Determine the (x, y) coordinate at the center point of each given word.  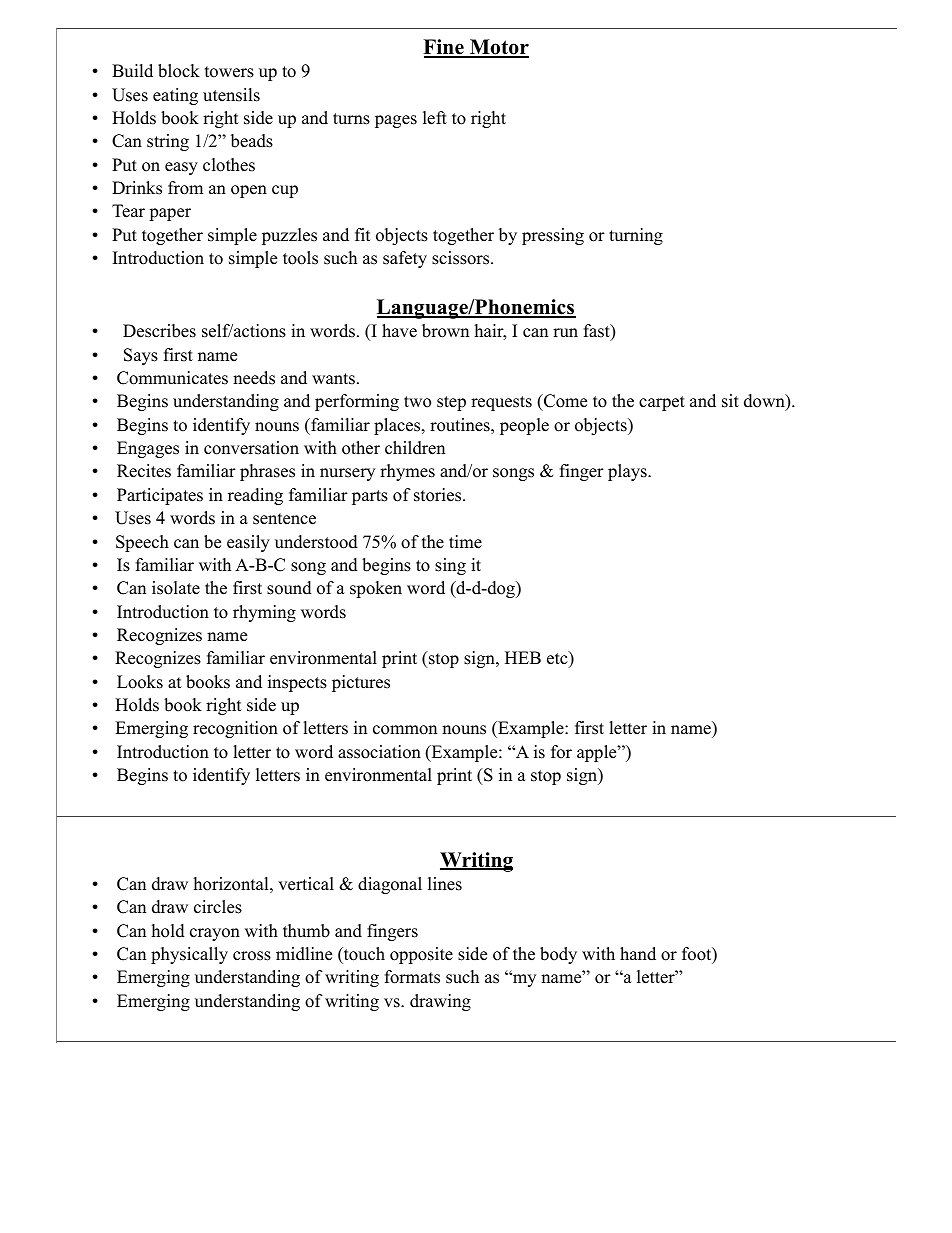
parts (370, 497)
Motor (498, 48)
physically (189, 955)
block (179, 71)
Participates (160, 496)
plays (628, 472)
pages (396, 121)
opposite (421, 955)
